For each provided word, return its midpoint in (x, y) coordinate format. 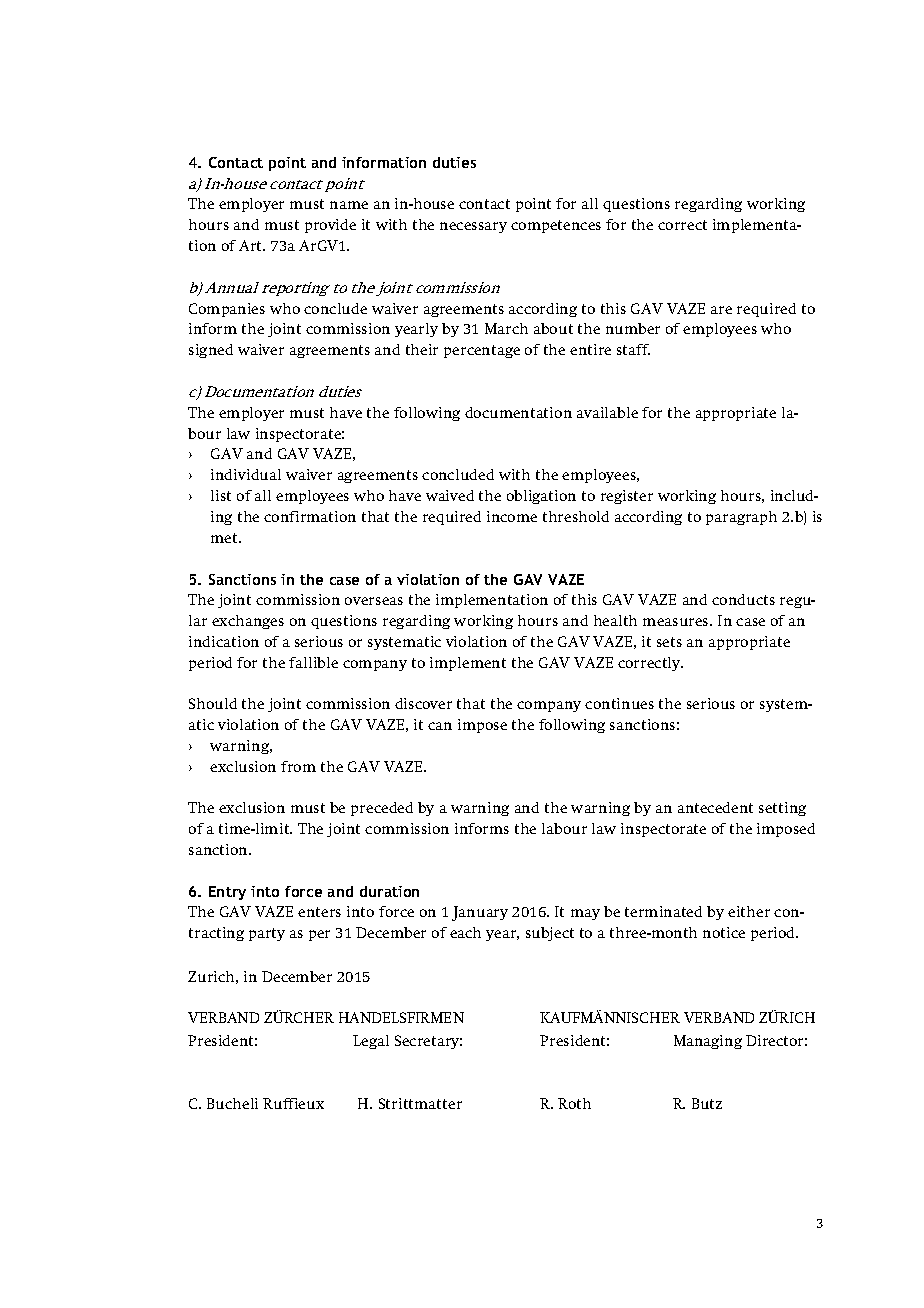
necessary (473, 227)
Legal (371, 1042)
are (721, 310)
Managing (708, 1042)
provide (330, 226)
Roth (574, 1103)
